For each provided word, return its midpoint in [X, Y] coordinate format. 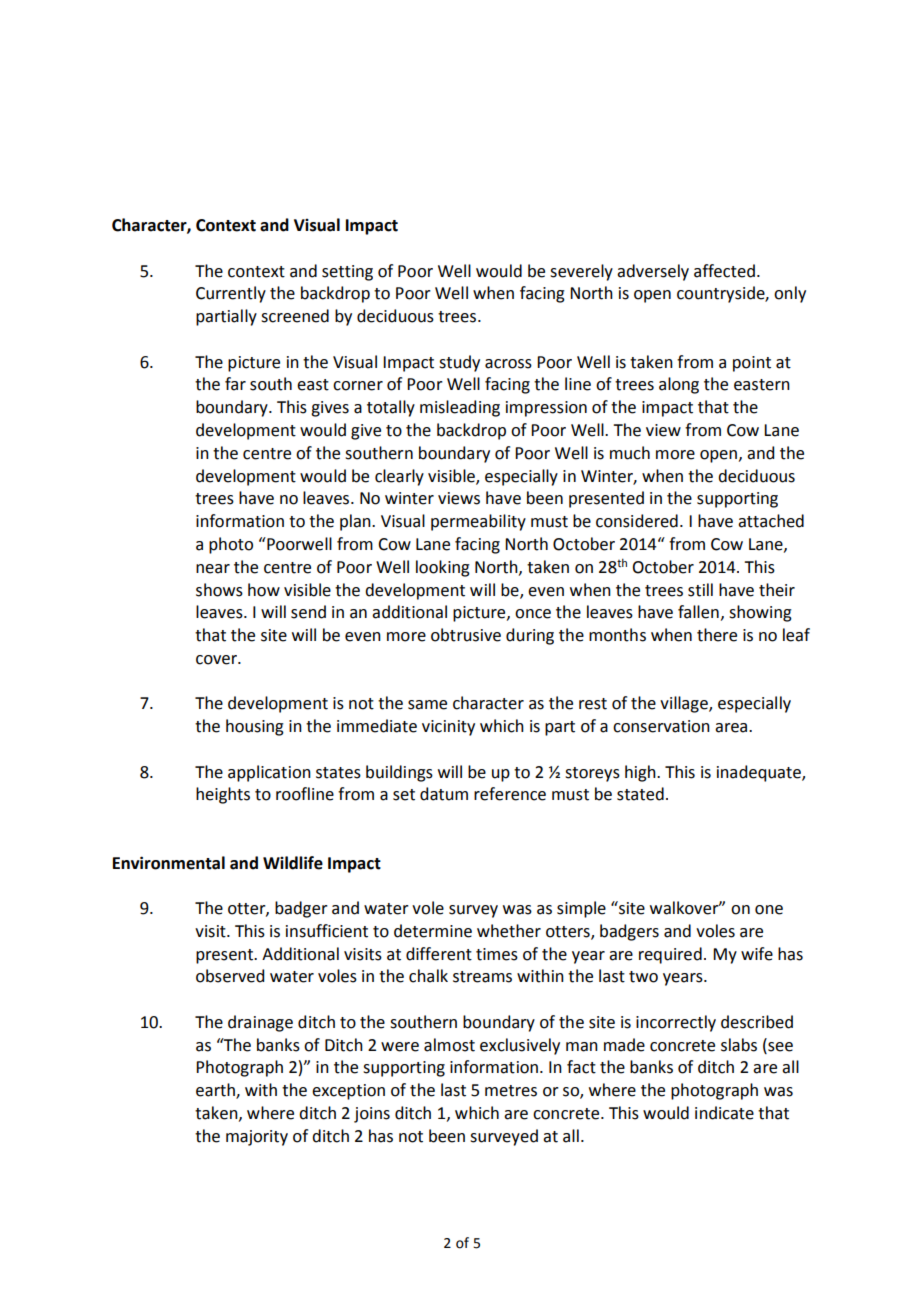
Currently [231, 294]
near [213, 569]
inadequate [760, 773]
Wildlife [293, 863]
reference [510, 794]
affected [724, 271]
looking [443, 568]
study [459, 363]
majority [257, 1138]
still [700, 590]
